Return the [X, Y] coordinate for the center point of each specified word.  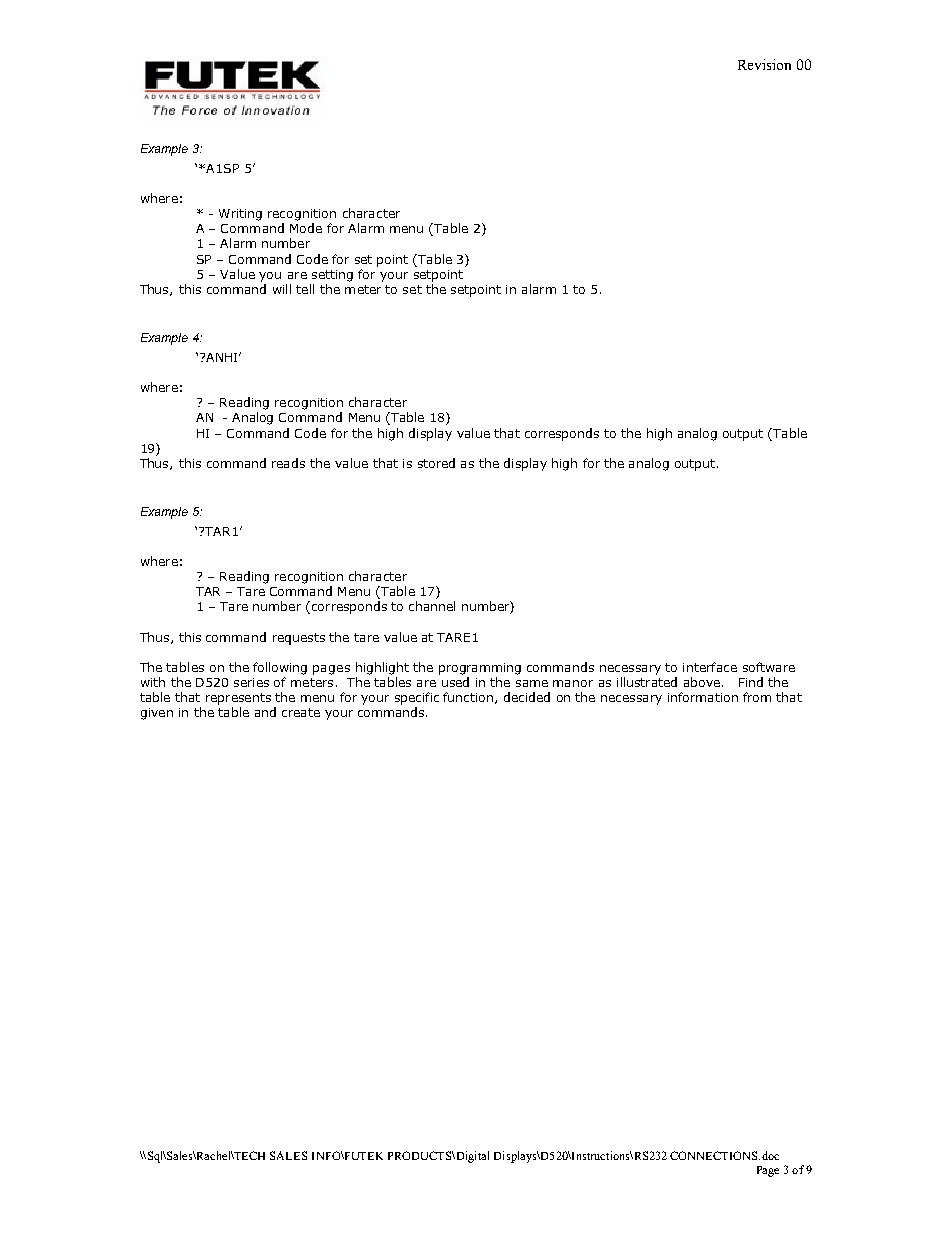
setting [332, 276]
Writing [240, 215]
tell [305, 289]
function [469, 698]
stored [436, 463]
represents [238, 699]
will [282, 289]
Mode [306, 228]
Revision [764, 64]
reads [288, 463]
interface [710, 667]
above [702, 682]
